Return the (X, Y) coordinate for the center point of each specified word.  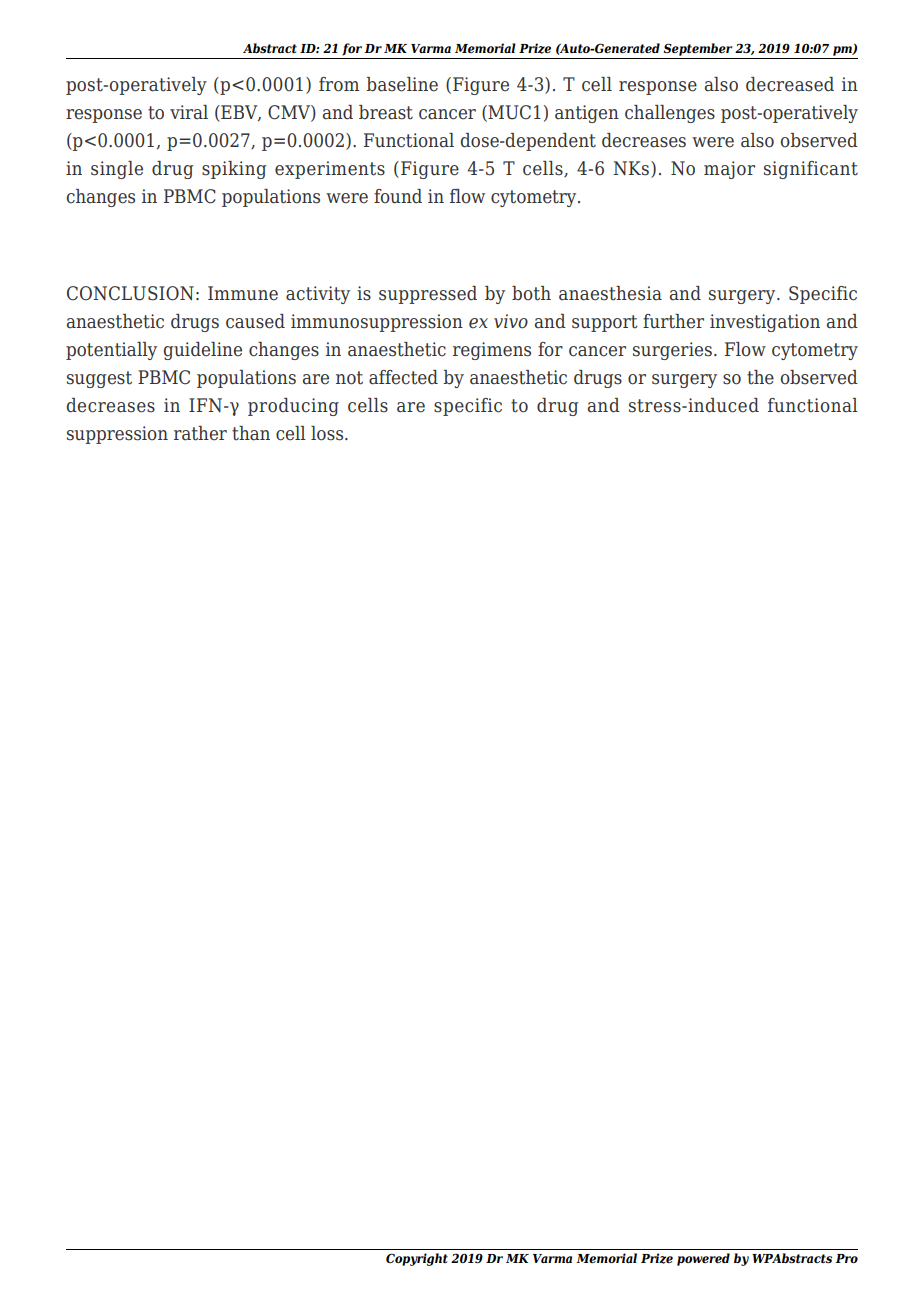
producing (293, 407)
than (251, 433)
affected (403, 377)
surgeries (672, 351)
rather (200, 433)
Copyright (417, 1259)
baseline (402, 84)
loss (328, 433)
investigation (765, 323)
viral (189, 112)
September (698, 49)
